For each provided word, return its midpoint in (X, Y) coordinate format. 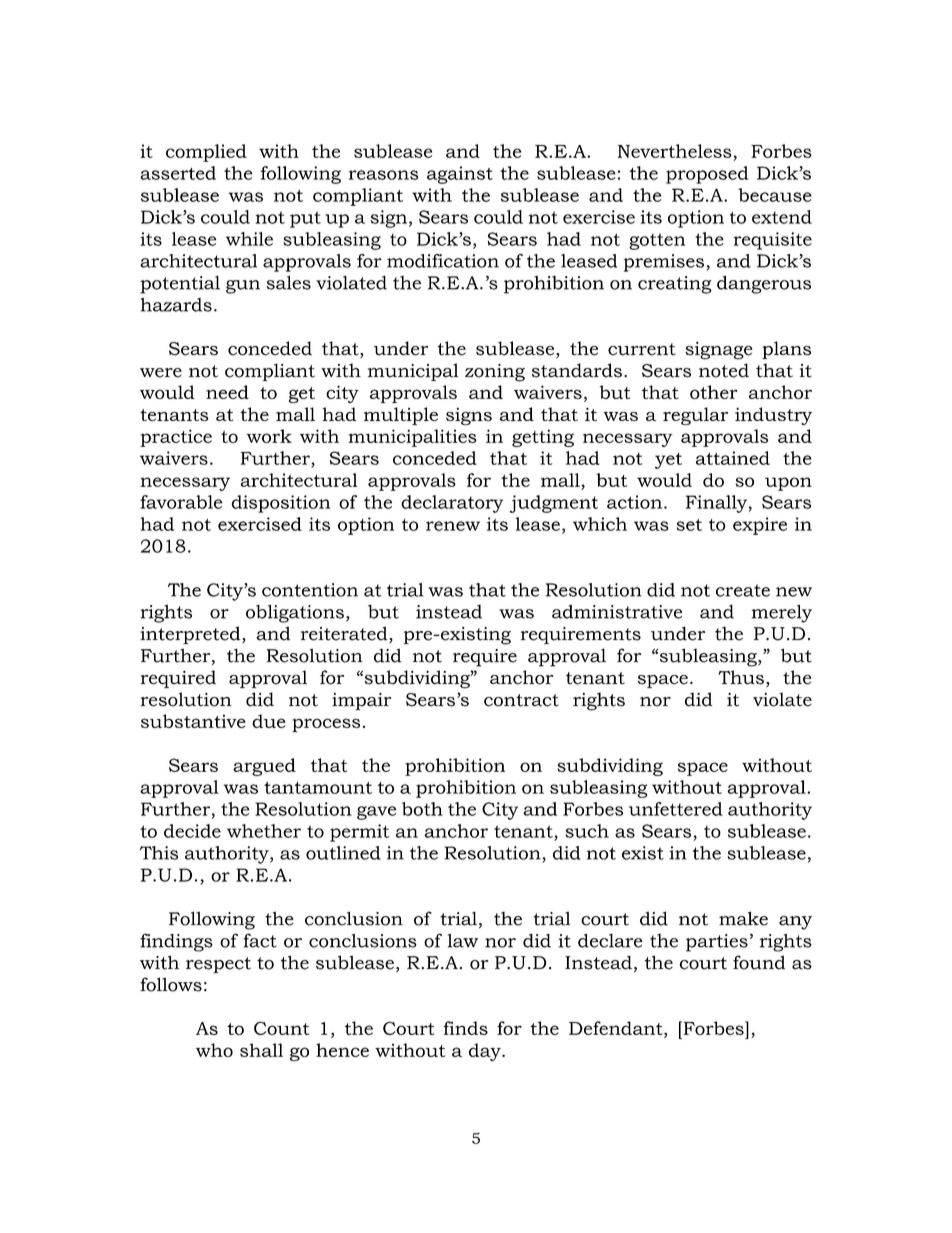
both (422, 809)
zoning (495, 373)
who (214, 1050)
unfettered (676, 809)
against (460, 175)
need (227, 392)
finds (465, 1028)
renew (453, 526)
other (714, 392)
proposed (707, 175)
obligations (295, 613)
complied (206, 153)
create (743, 590)
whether (264, 831)
